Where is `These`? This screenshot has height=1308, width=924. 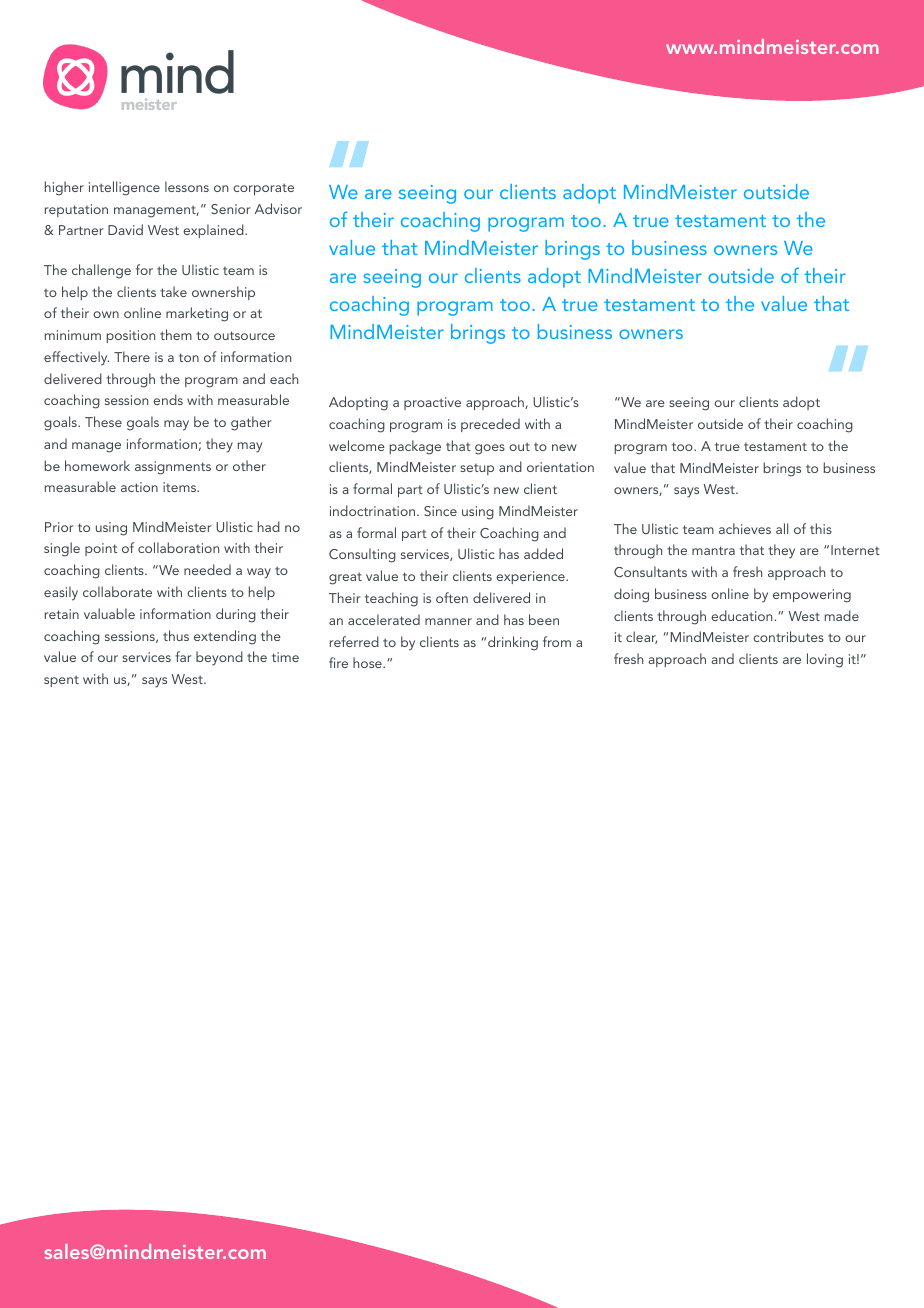
These is located at coordinates (103, 421).
